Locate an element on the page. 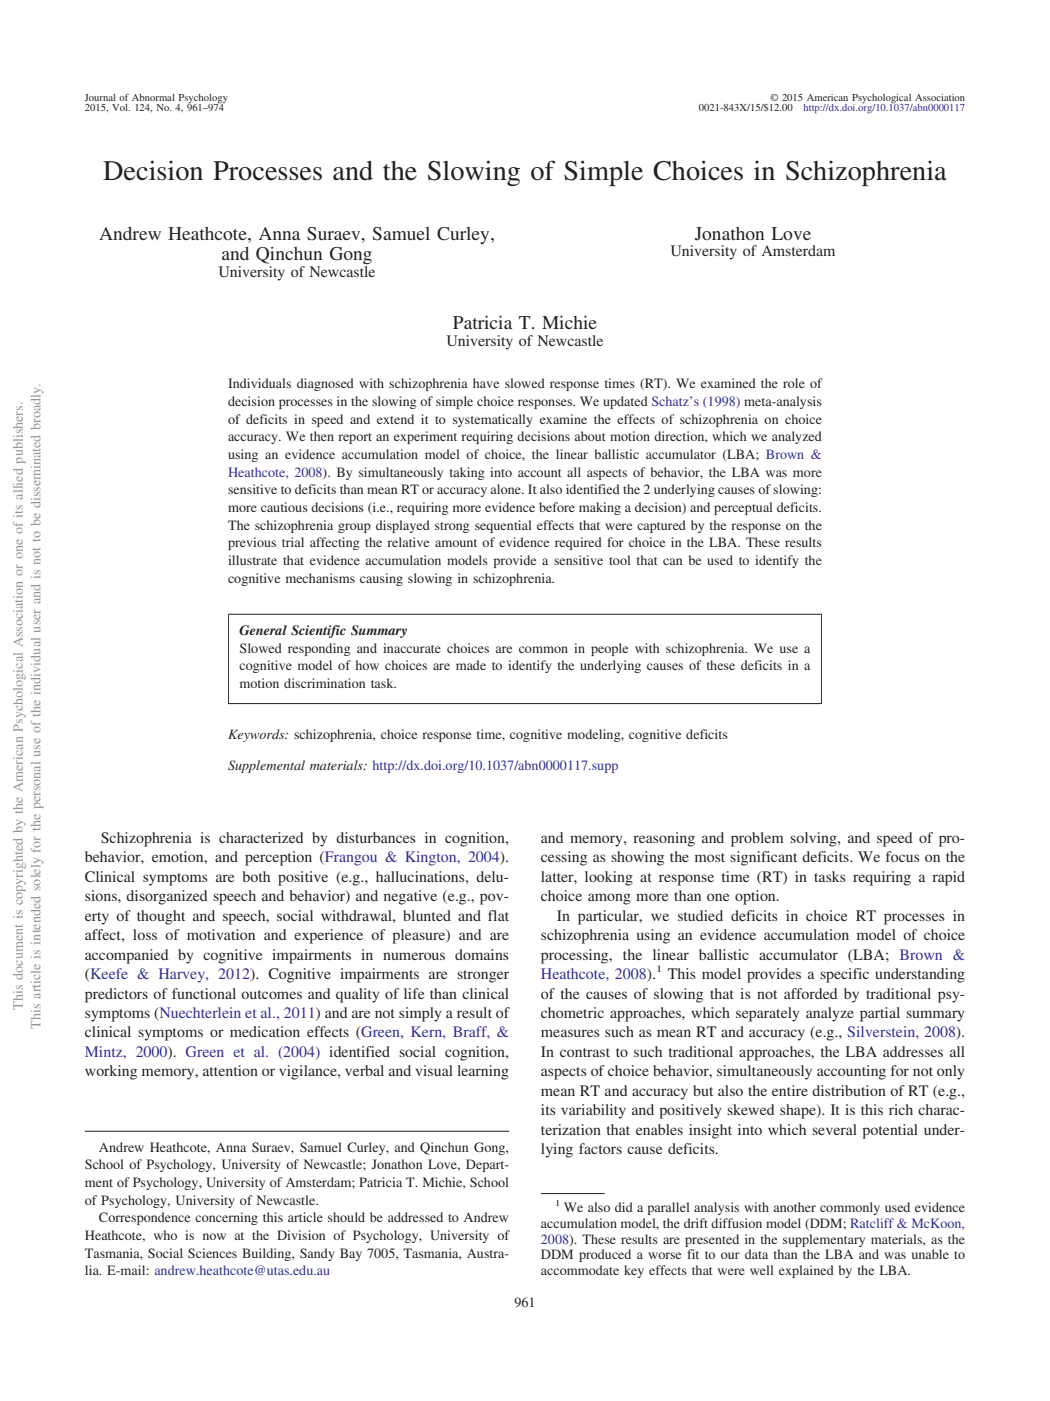  made is located at coordinates (471, 665).
